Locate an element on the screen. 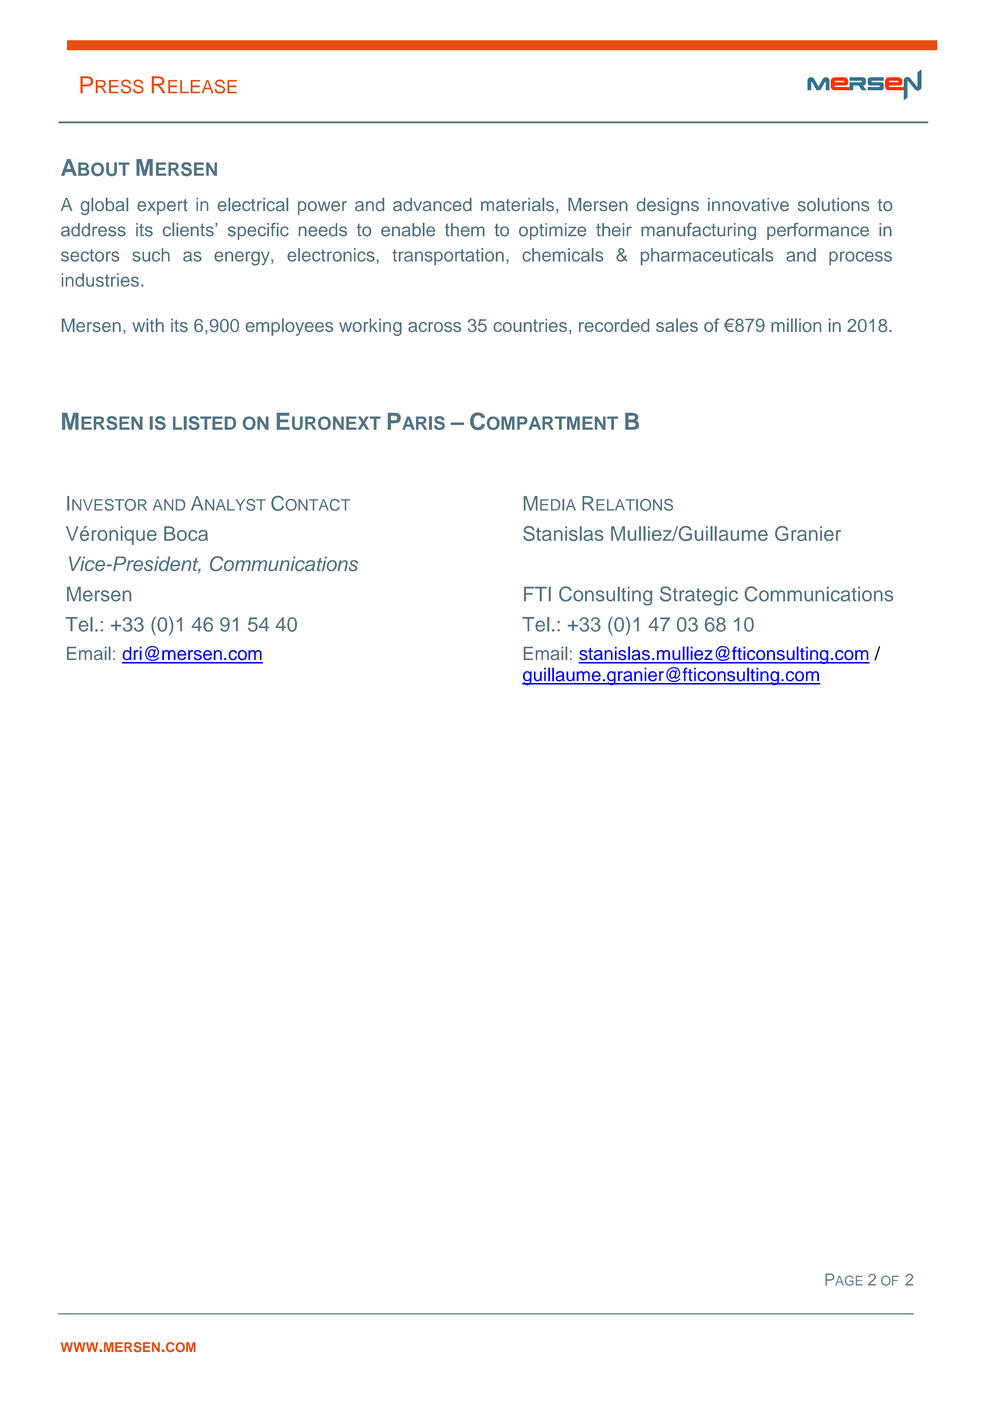 The image size is (999, 1413). Boca is located at coordinates (186, 533).
